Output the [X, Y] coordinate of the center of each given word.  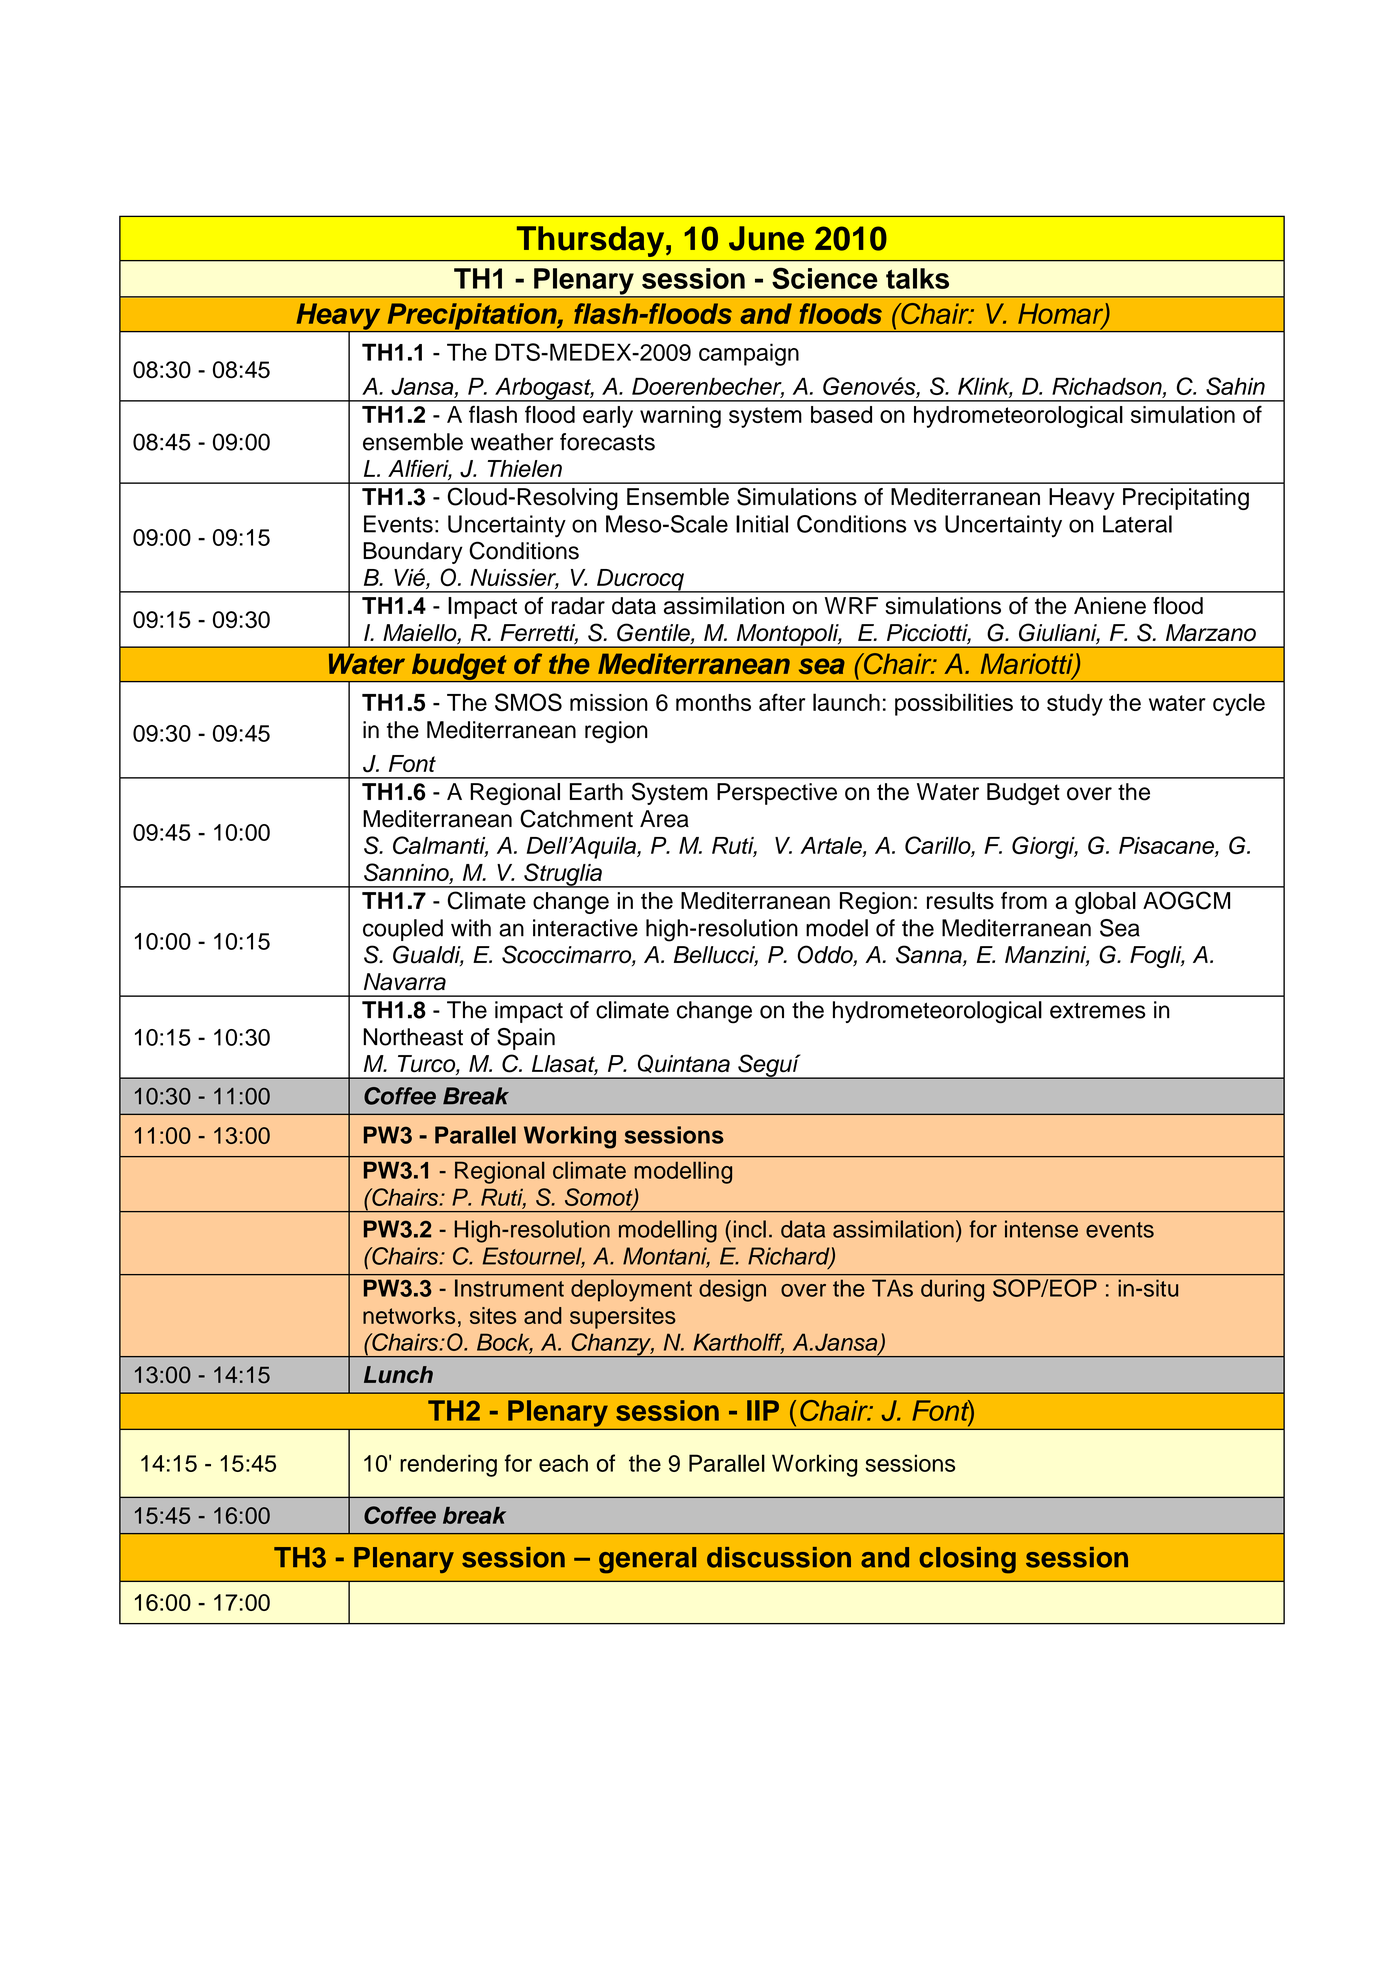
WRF [851, 605]
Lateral [1137, 524]
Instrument [509, 1288]
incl [750, 1229]
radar [578, 606]
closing [967, 1560]
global [1105, 903]
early [608, 417]
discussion [779, 1557]
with [471, 928]
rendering [448, 1465]
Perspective [777, 794]
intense [1041, 1229]
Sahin [1235, 386]
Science [825, 278]
